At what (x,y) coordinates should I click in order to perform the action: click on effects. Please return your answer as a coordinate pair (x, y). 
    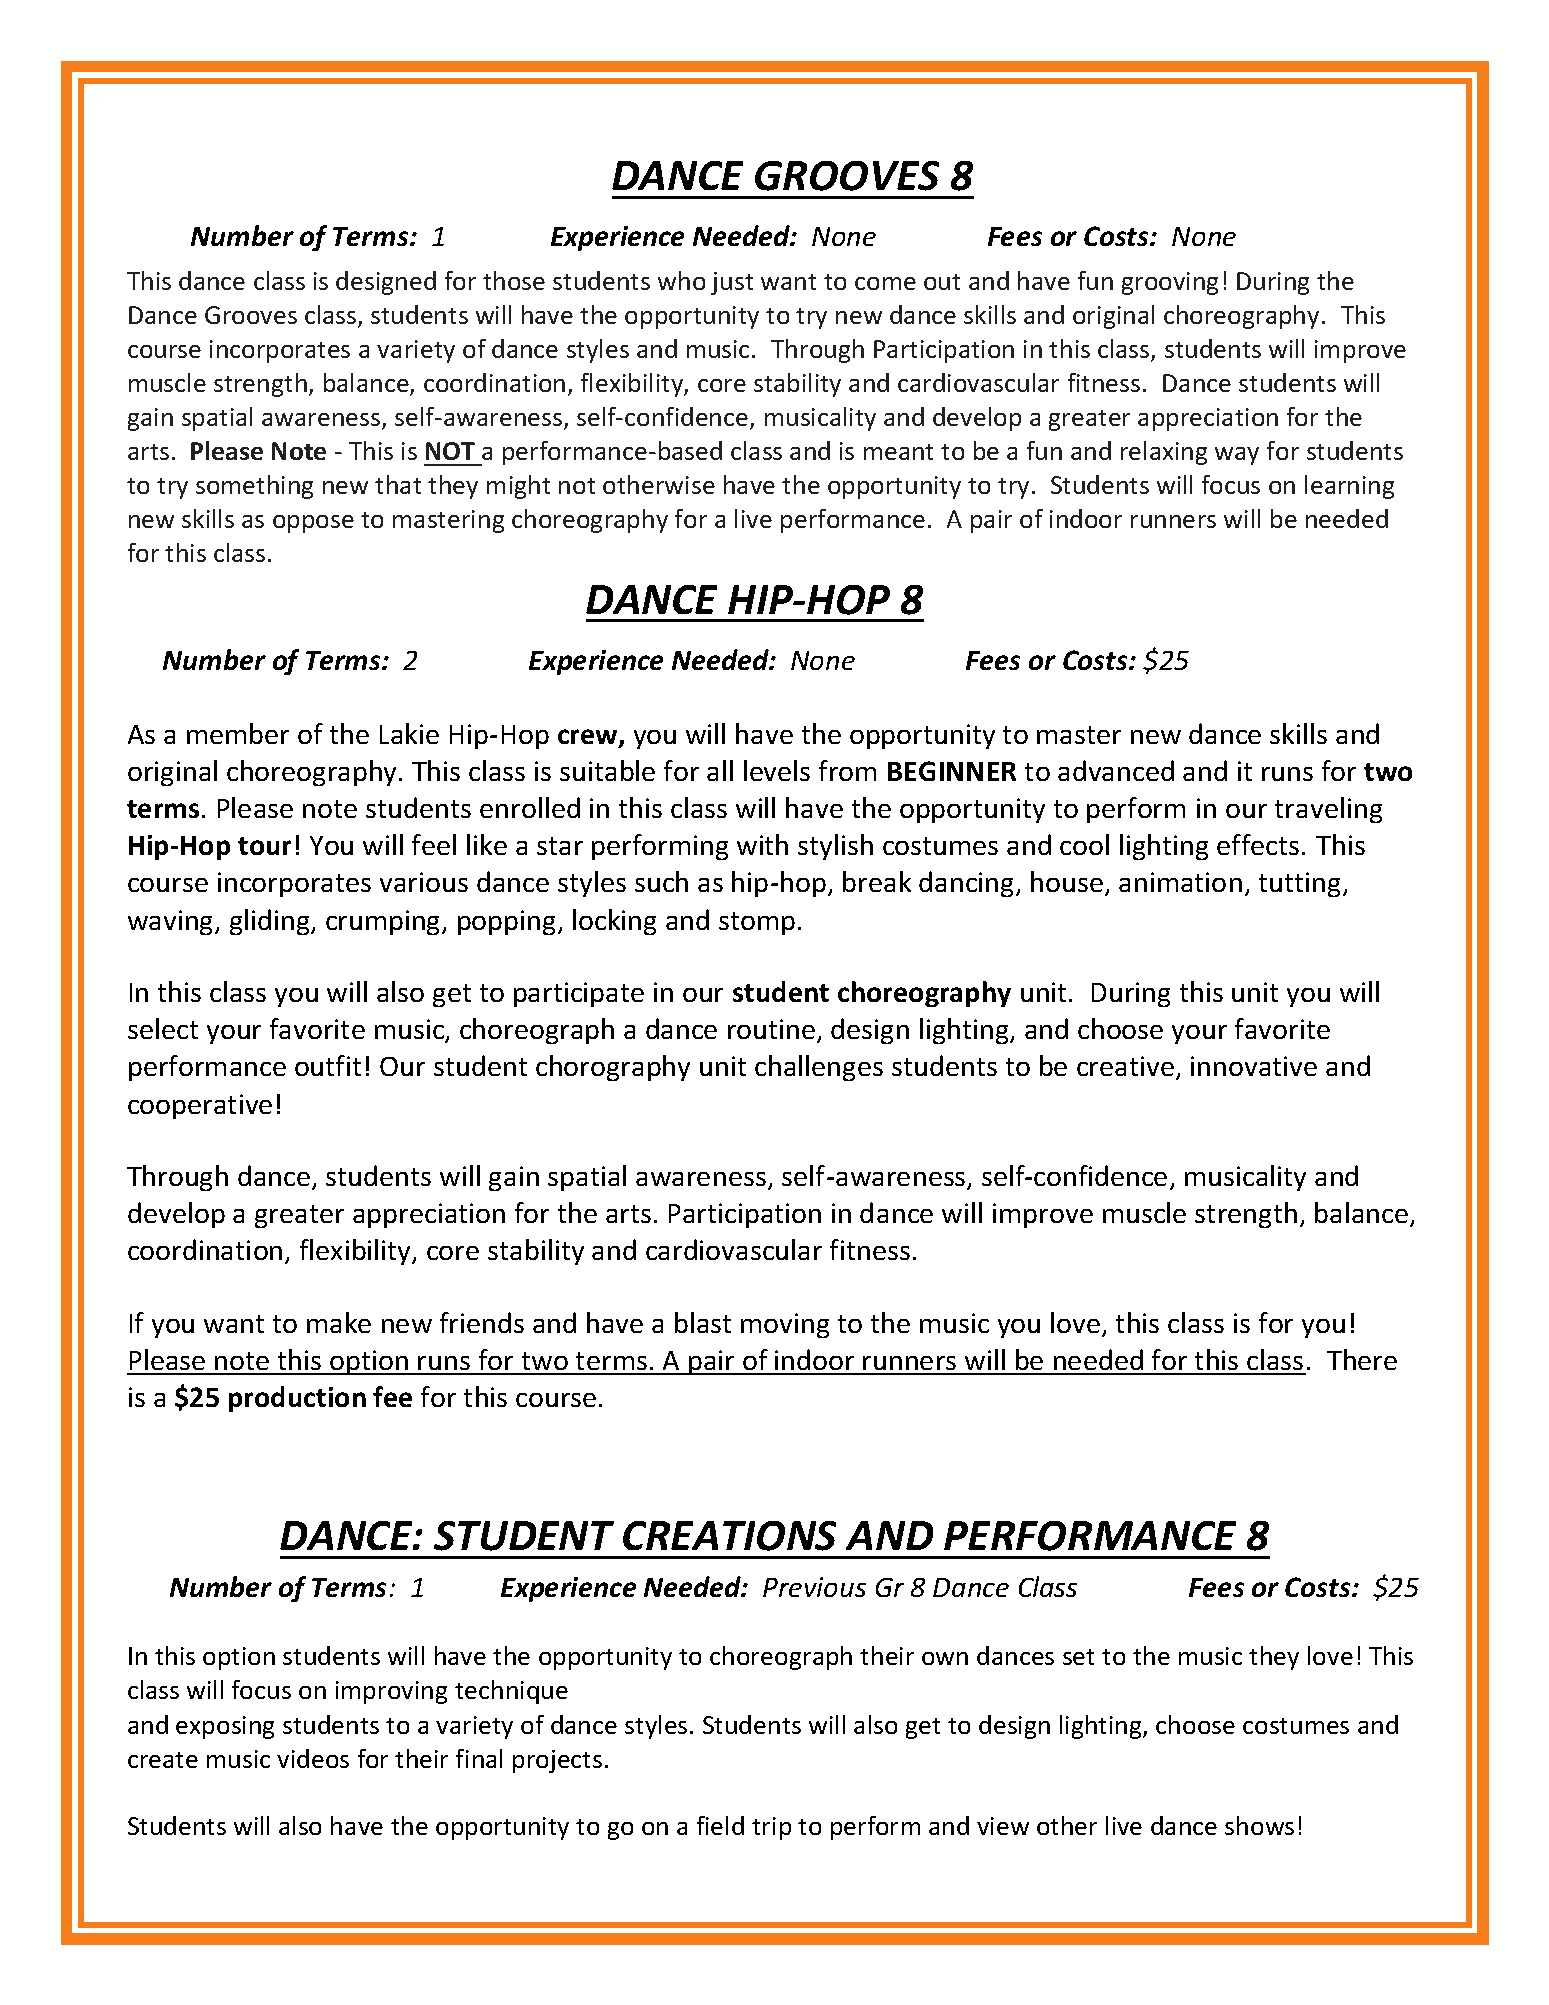
    Looking at the image, I should click on (1258, 844).
